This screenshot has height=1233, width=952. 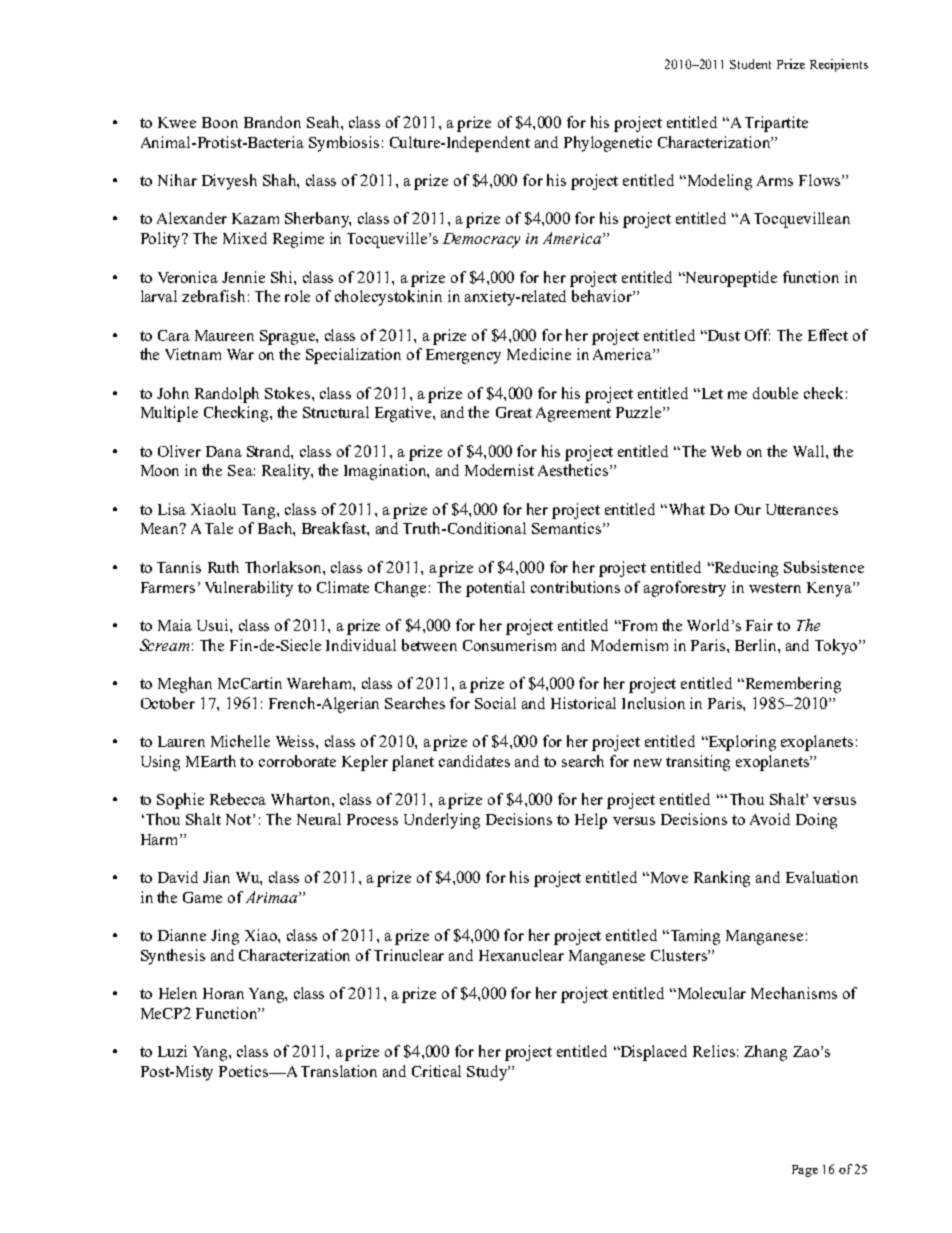 I want to click on Fair, so click(x=759, y=625).
